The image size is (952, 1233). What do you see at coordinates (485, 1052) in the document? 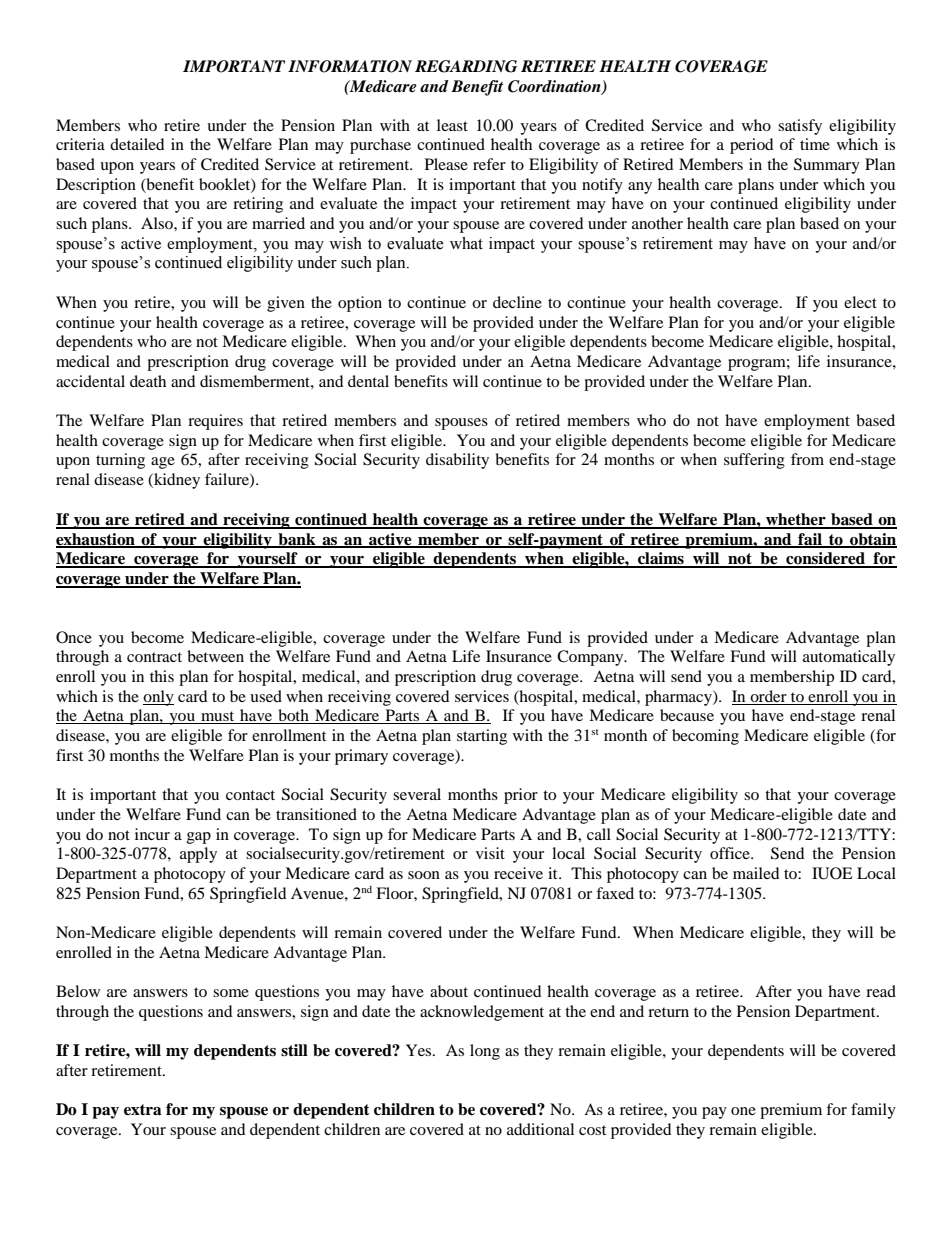
I see `long` at bounding box center [485, 1052].
